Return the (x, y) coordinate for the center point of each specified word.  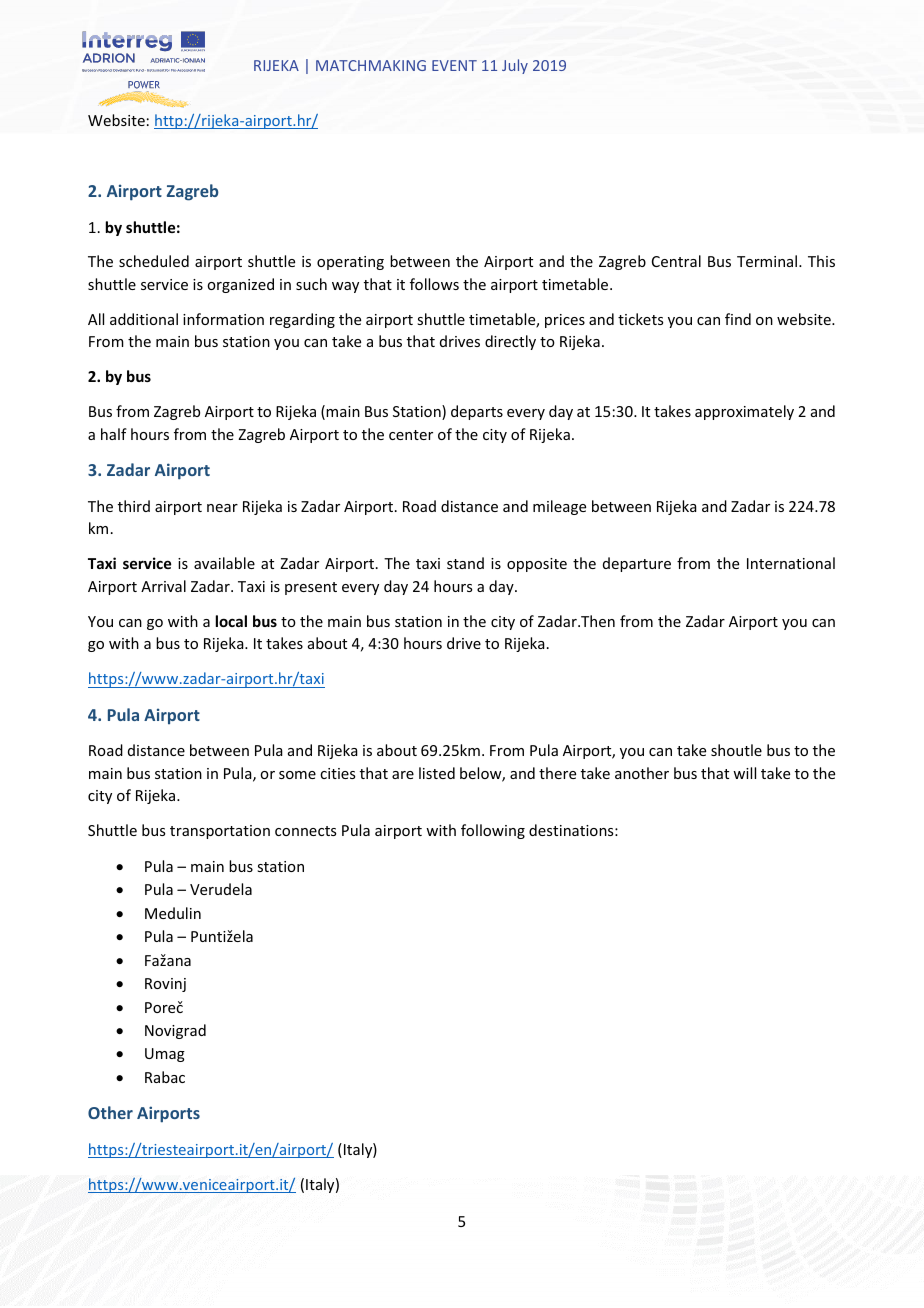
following (493, 831)
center (411, 435)
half (114, 434)
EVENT (454, 65)
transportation (220, 832)
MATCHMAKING (371, 65)
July (515, 66)
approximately (744, 412)
